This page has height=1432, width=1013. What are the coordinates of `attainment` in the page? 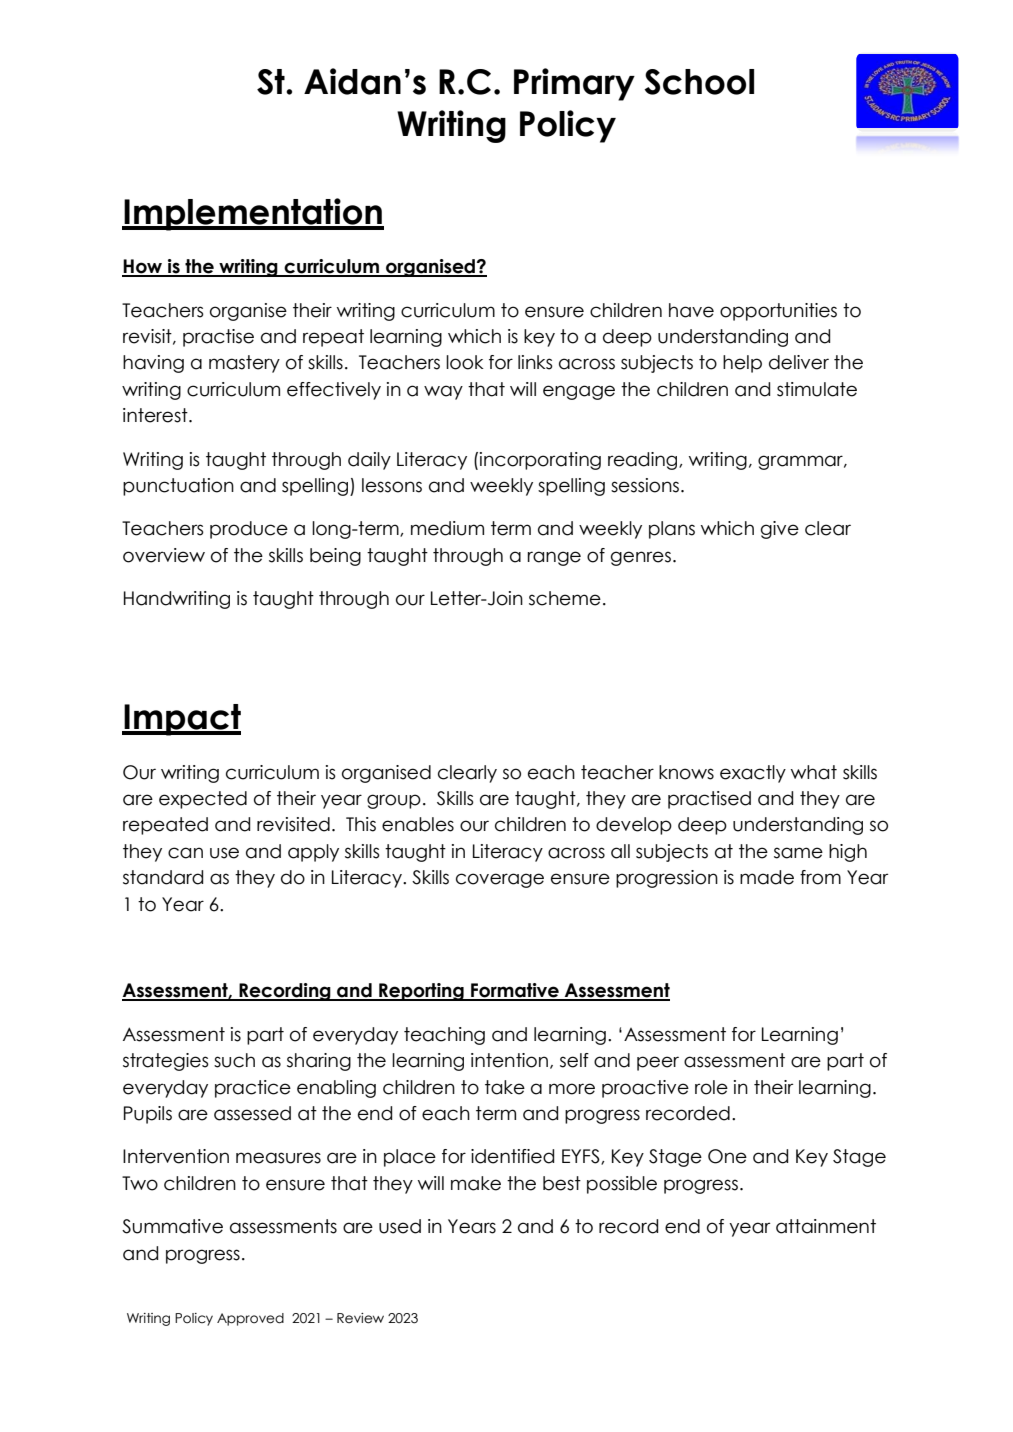 It's located at (826, 1226).
